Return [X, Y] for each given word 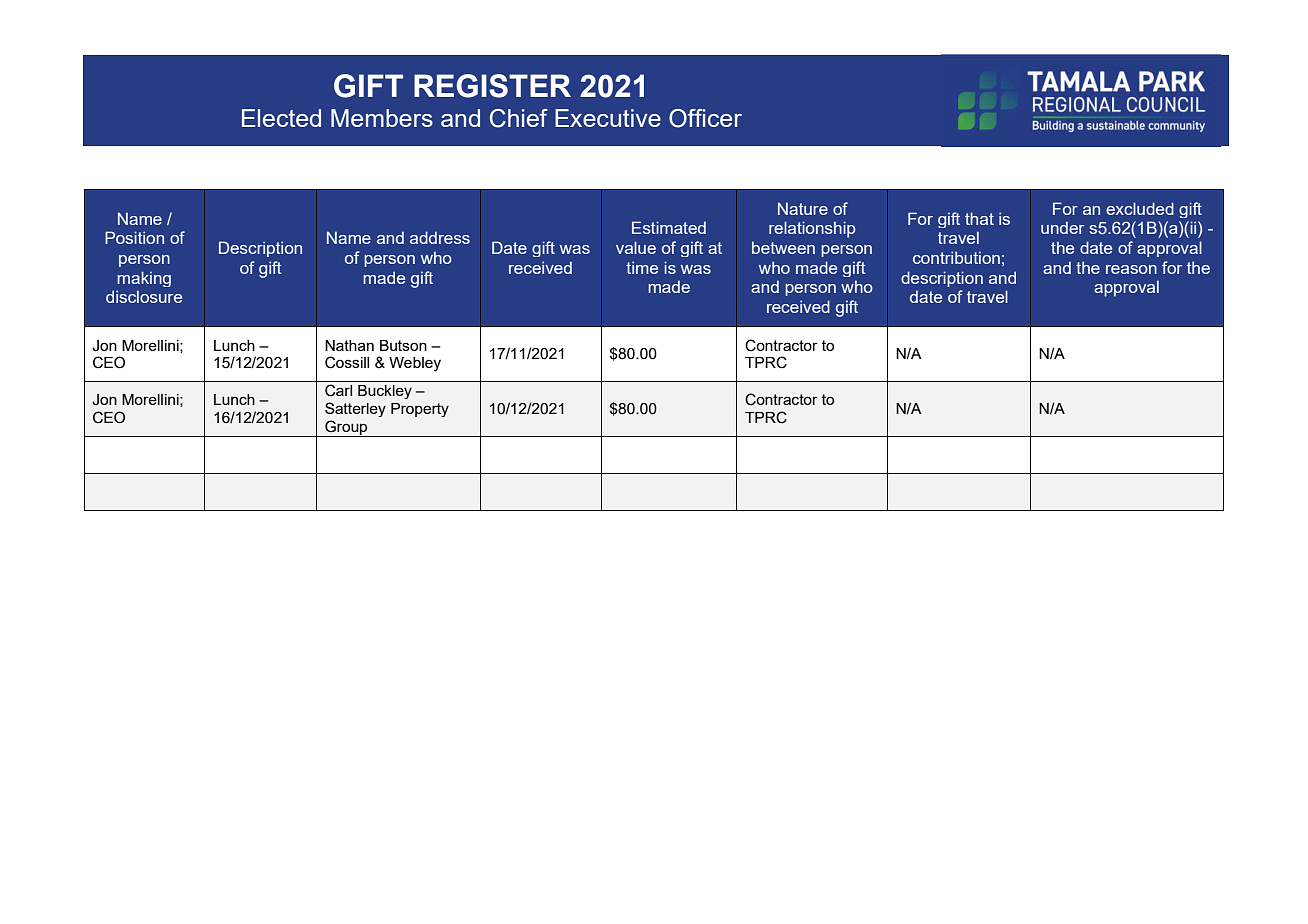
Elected [281, 118]
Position [134, 237]
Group [346, 428]
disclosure [144, 296]
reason [1131, 269]
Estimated [669, 227]
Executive [608, 118]
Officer [705, 118]
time [642, 267]
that [979, 218]
